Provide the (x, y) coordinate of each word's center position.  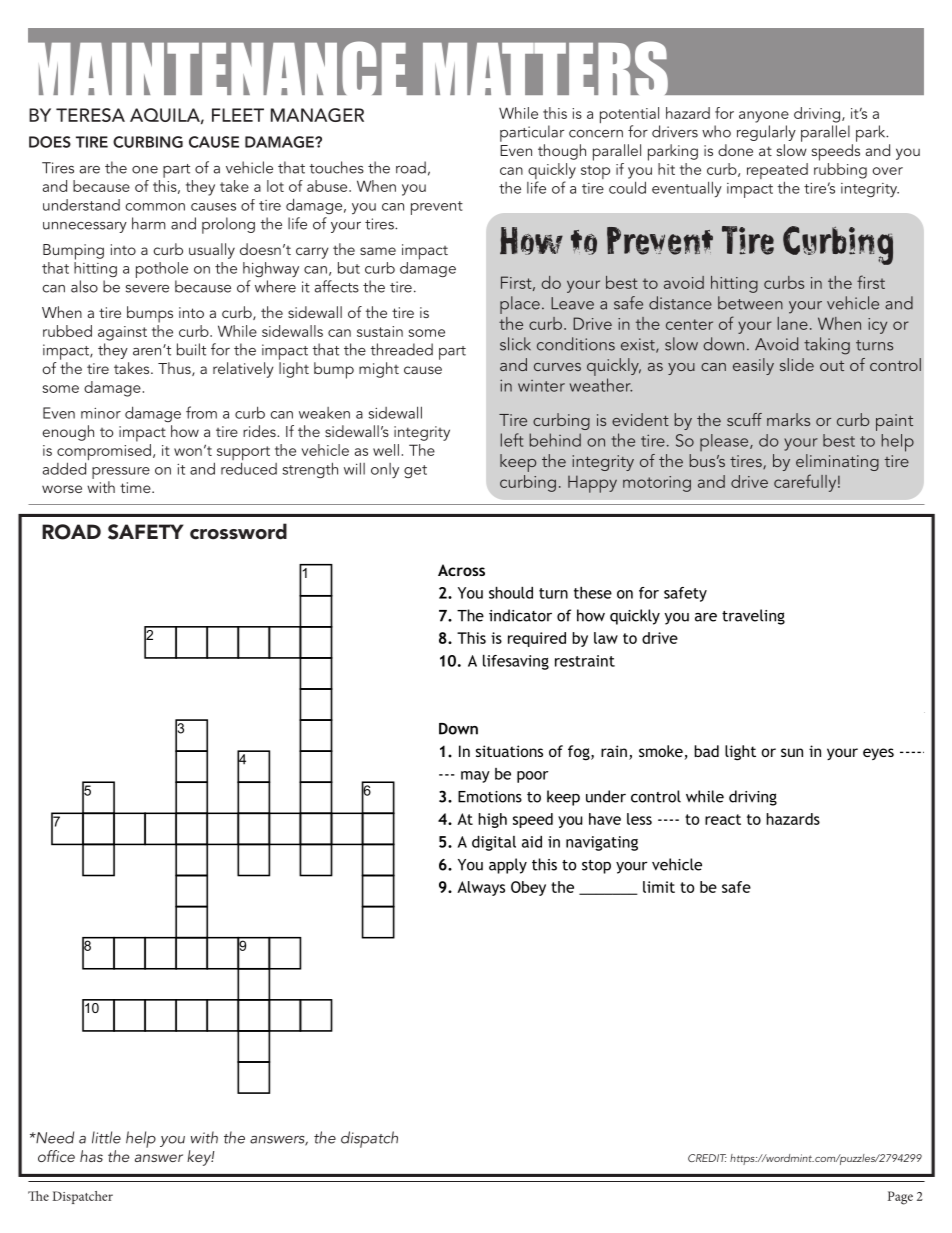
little (106, 1137)
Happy (592, 484)
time (136, 487)
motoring (657, 484)
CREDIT (707, 1158)
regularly (766, 133)
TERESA (90, 115)
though (562, 152)
